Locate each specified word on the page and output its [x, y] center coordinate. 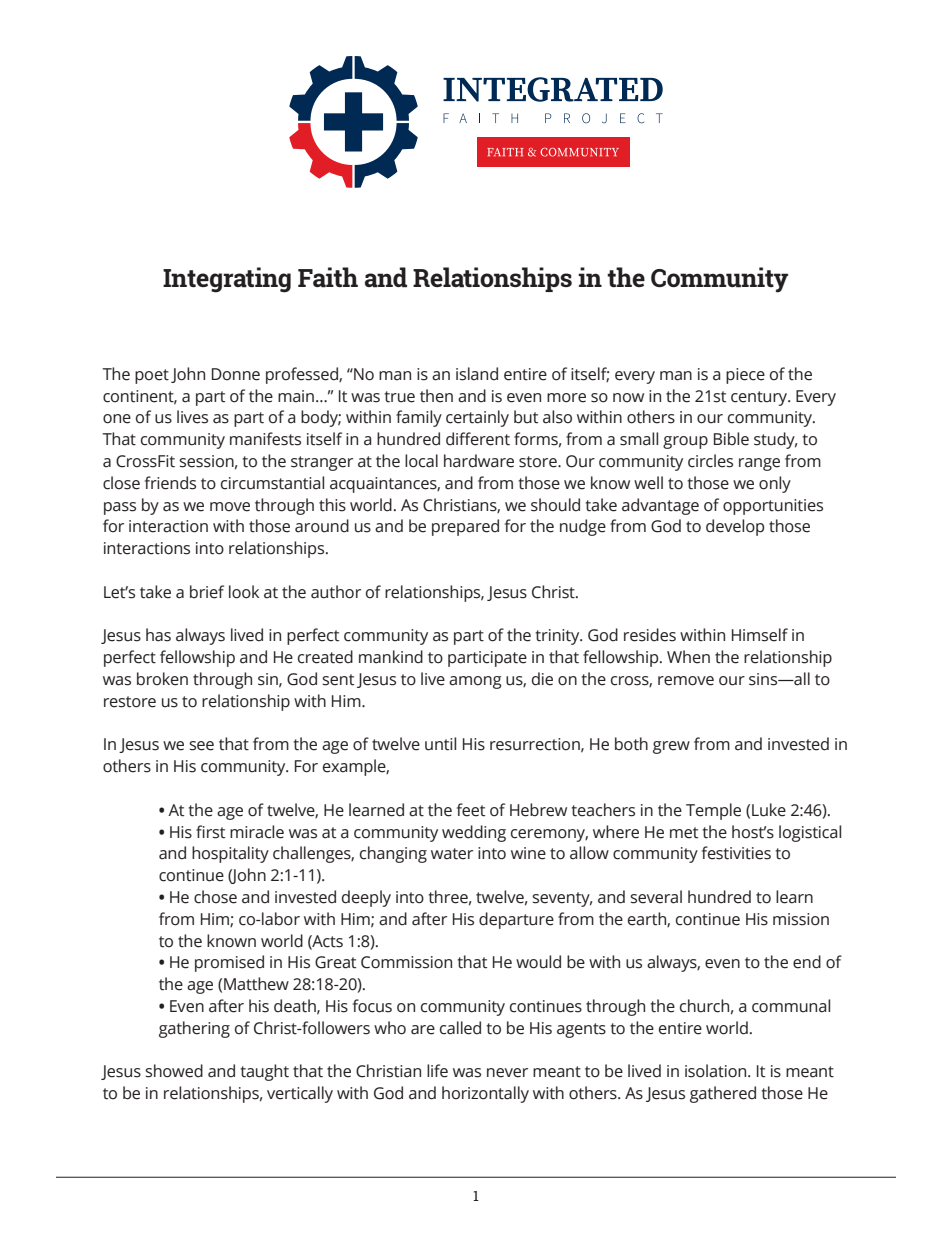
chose [215, 897]
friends [170, 483]
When [688, 657]
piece [745, 376]
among [475, 682]
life [437, 1071]
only [775, 484]
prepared [465, 527]
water [452, 854]
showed [174, 1071]
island [477, 374]
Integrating [227, 280]
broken [162, 679]
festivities [736, 853]
